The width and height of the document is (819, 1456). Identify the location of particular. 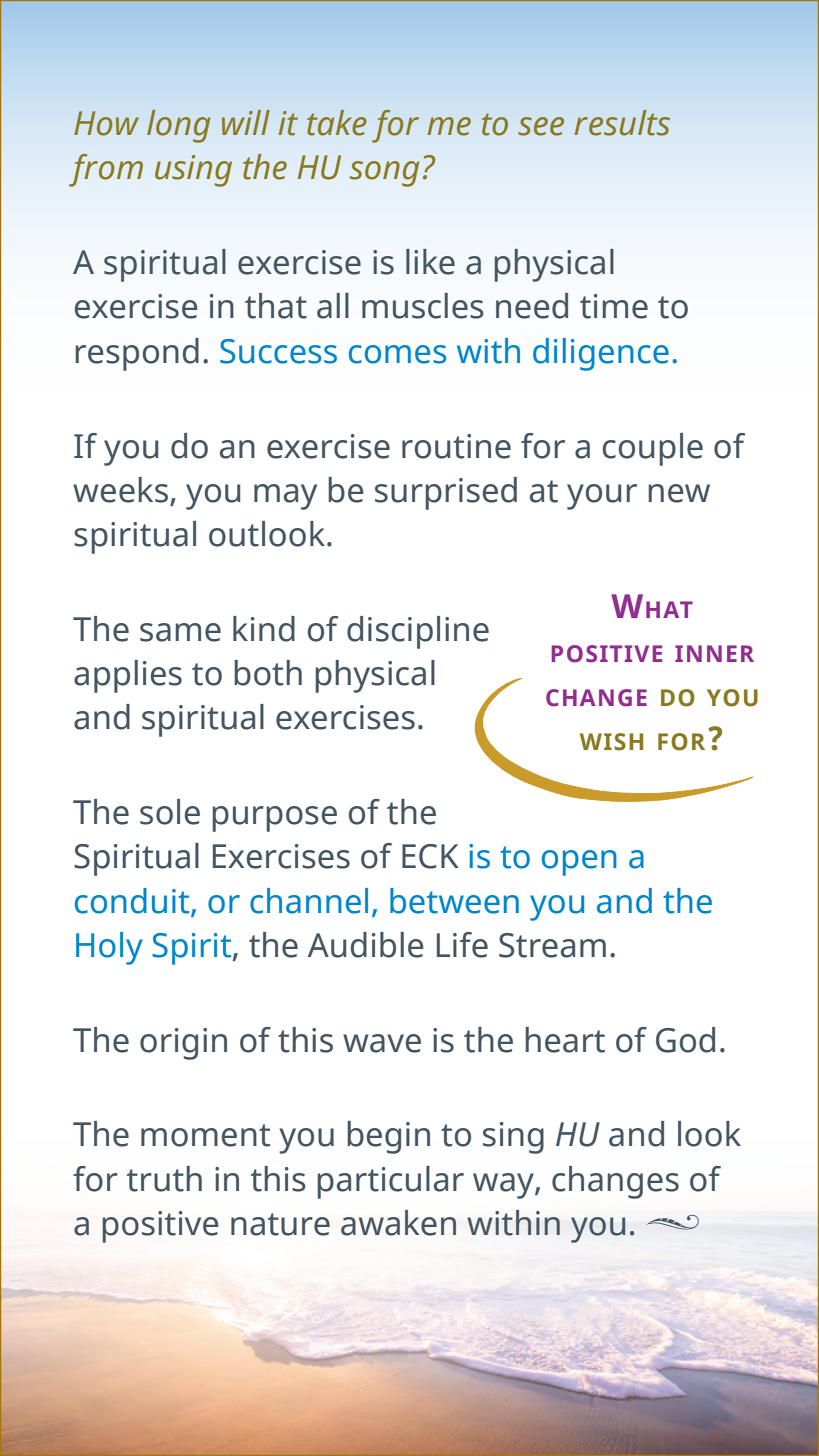
(390, 1182).
